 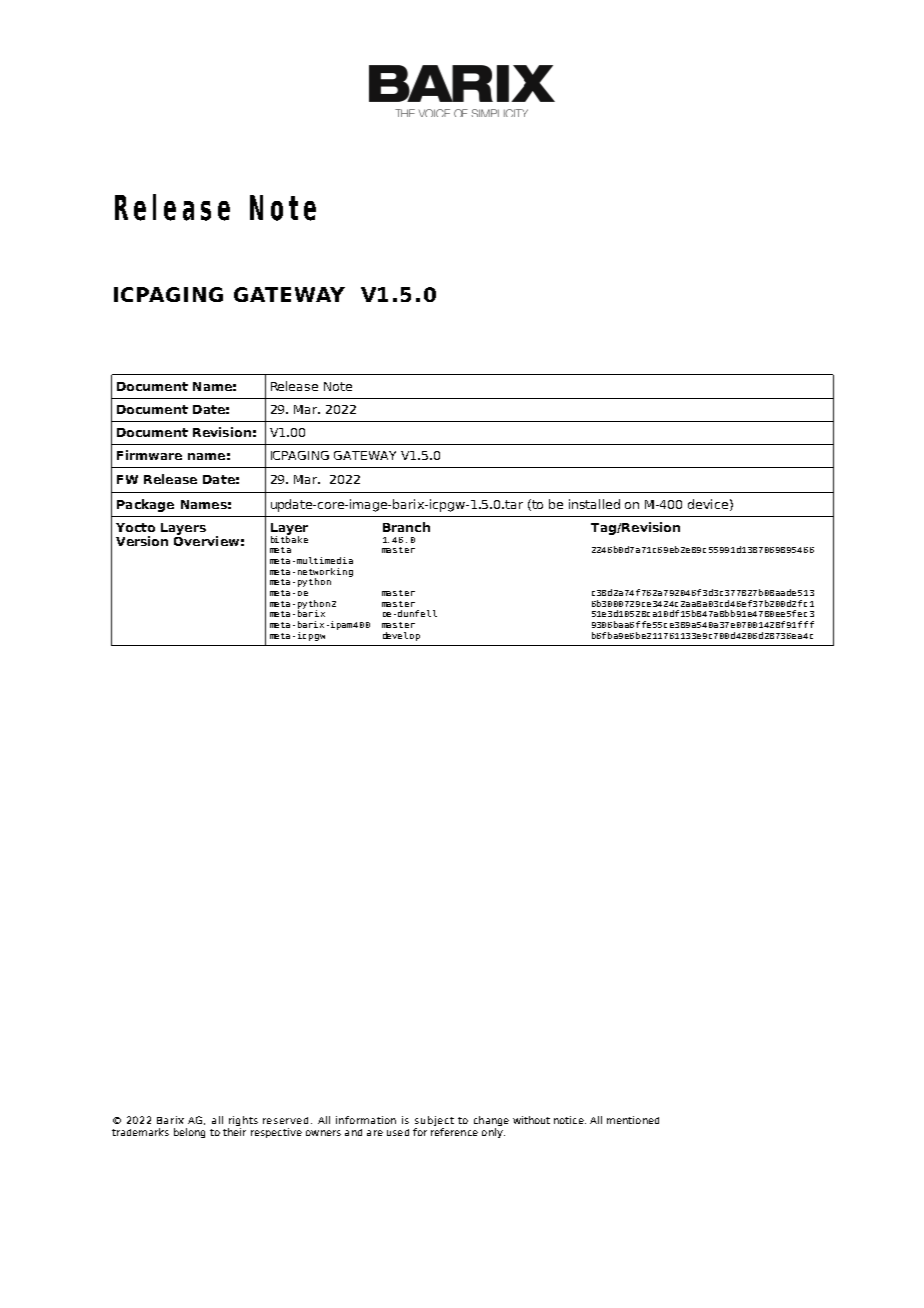 What do you see at coordinates (243, 1122) in the image?
I see `rights` at bounding box center [243, 1122].
